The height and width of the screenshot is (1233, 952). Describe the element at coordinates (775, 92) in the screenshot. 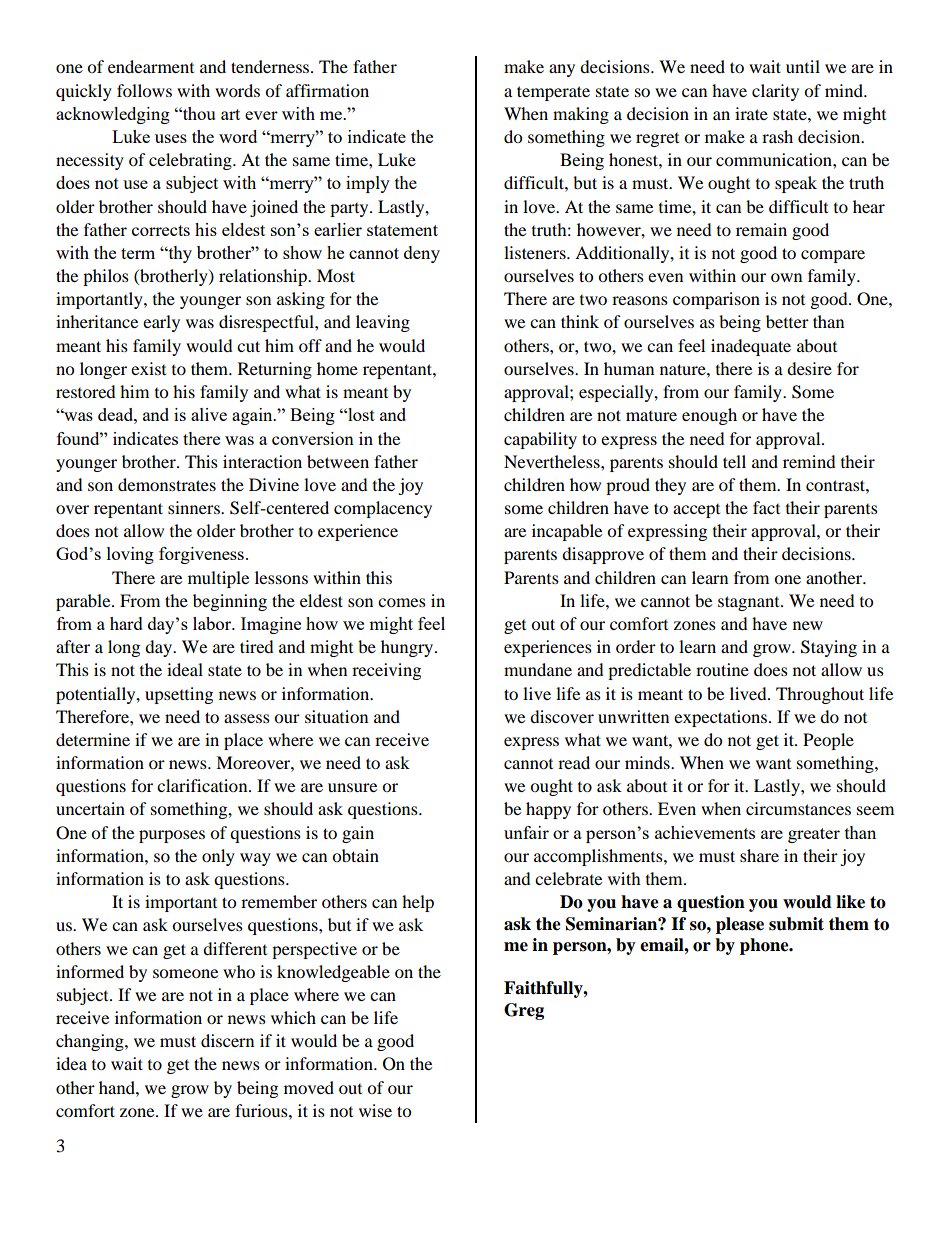

I see `clarity` at that location.
